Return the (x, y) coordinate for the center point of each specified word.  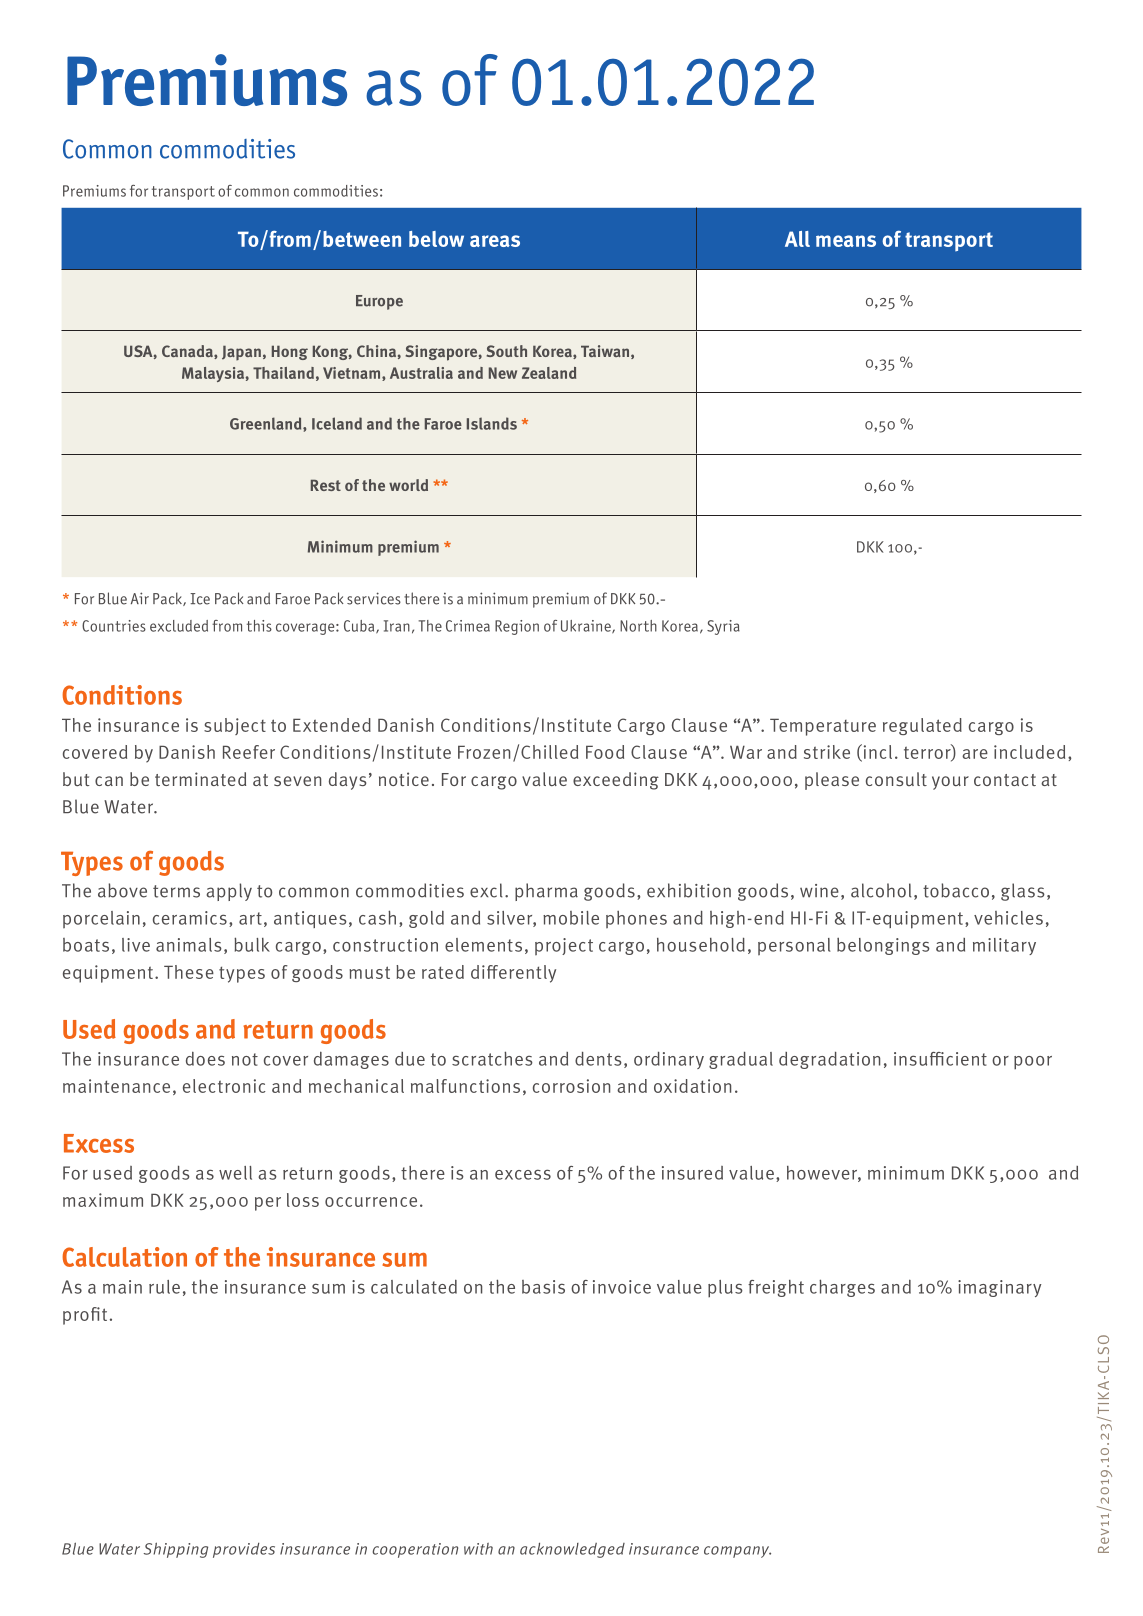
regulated (922, 726)
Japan (241, 353)
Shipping (176, 1550)
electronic (224, 1086)
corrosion (571, 1086)
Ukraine (587, 627)
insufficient (940, 1059)
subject (235, 726)
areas (495, 241)
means (846, 241)
